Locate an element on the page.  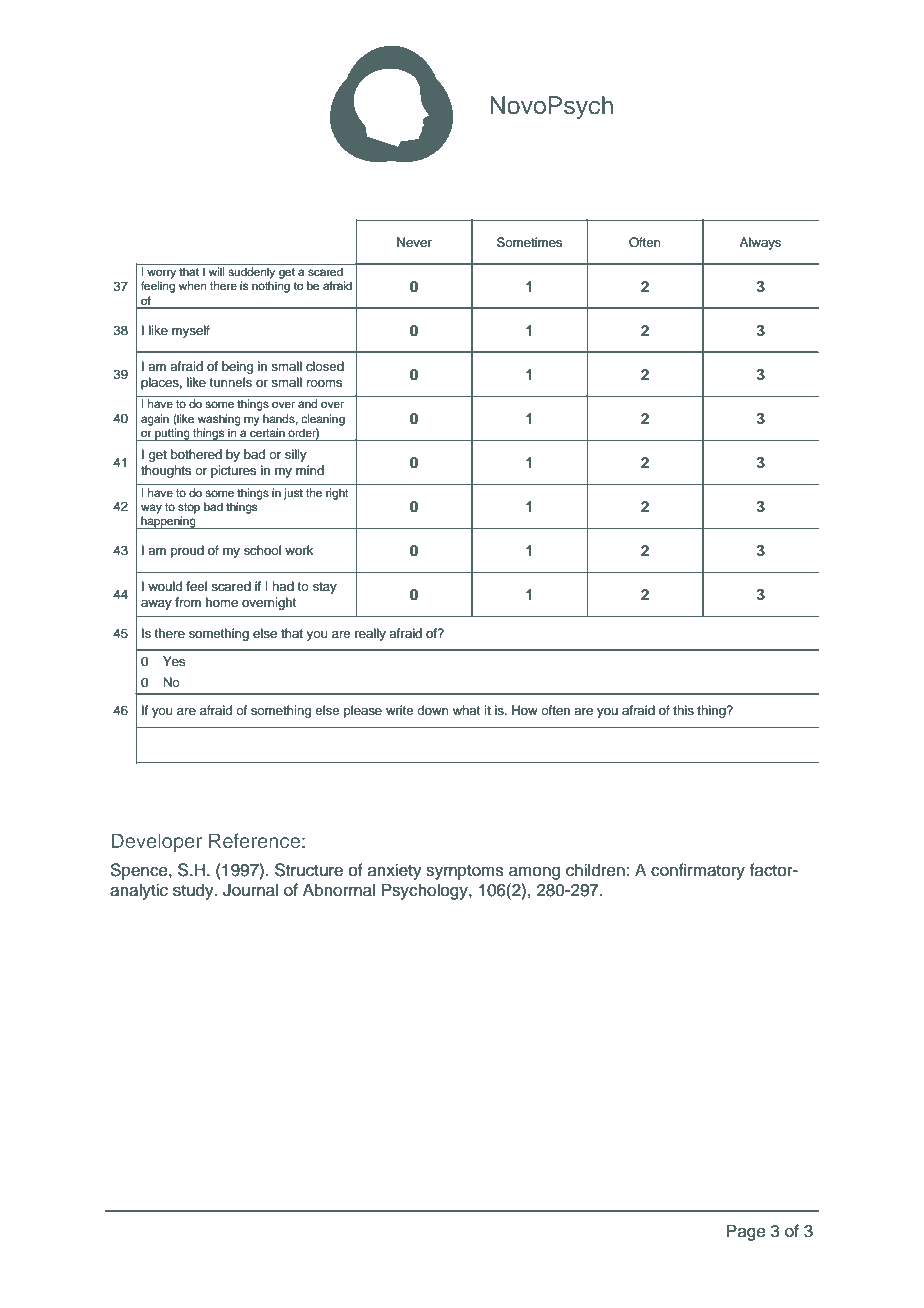
will is located at coordinates (216, 271).
